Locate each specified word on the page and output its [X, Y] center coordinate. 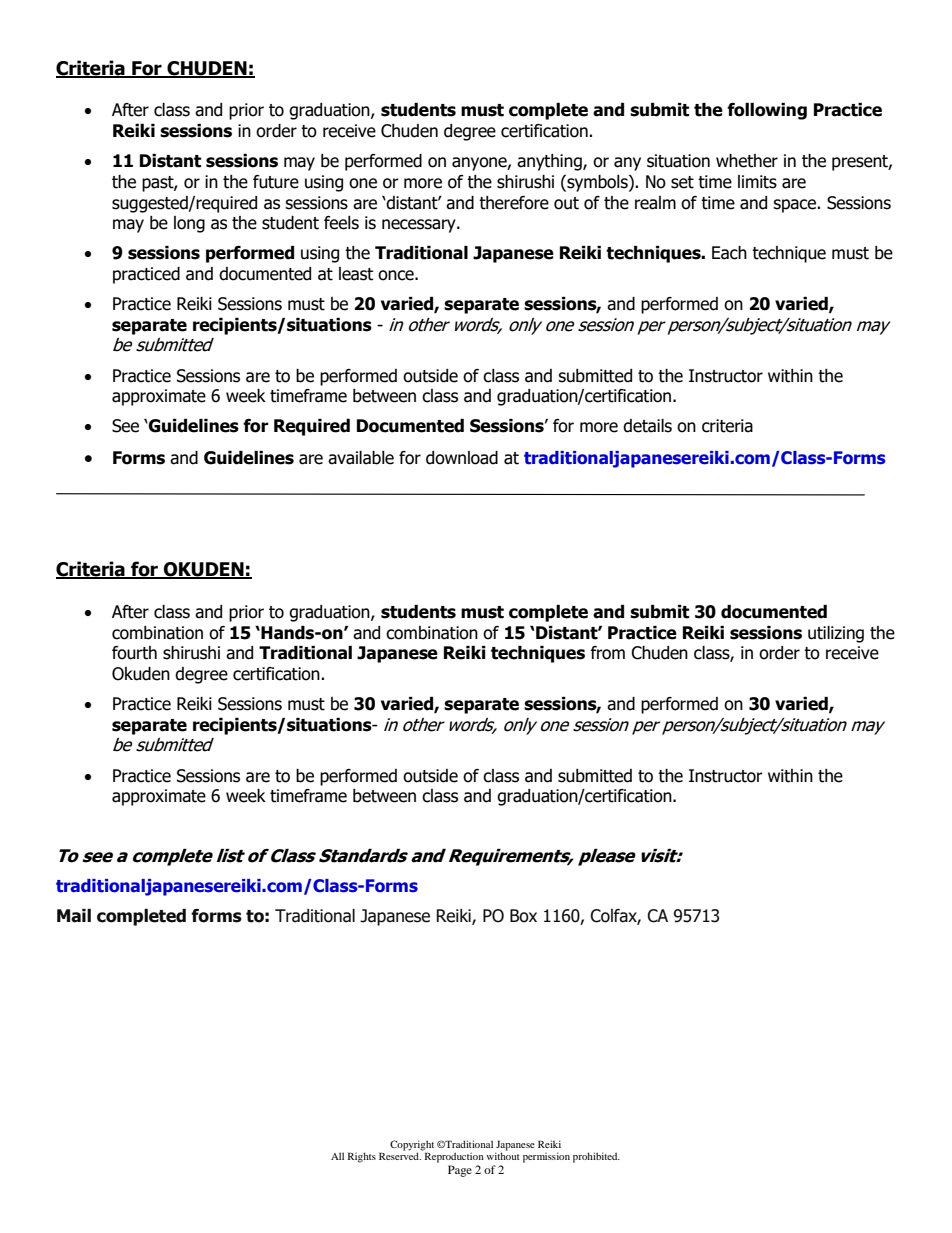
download [462, 458]
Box [523, 916]
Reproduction [453, 1156]
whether [747, 161]
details [647, 426]
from [608, 653]
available [361, 458]
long [189, 224]
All [337, 1156]
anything [550, 162]
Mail [74, 916]
